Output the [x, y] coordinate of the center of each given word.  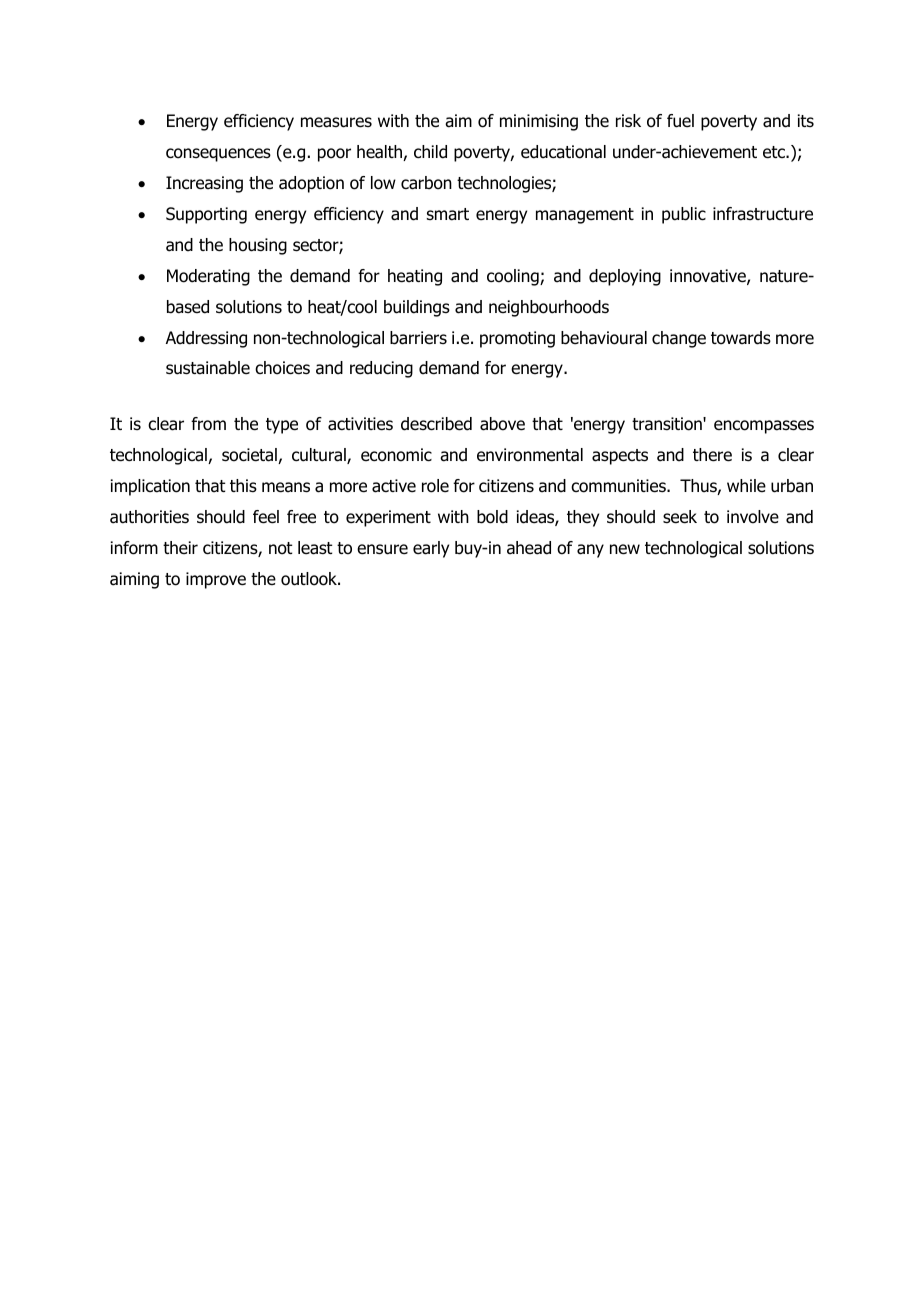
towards [741, 338]
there [712, 455]
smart [448, 214]
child [430, 152]
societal [250, 456]
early [431, 549]
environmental [530, 455]
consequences [218, 155]
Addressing [206, 339]
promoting [517, 339]
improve [216, 580]
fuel [680, 121]
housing [258, 246]
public [684, 215]
